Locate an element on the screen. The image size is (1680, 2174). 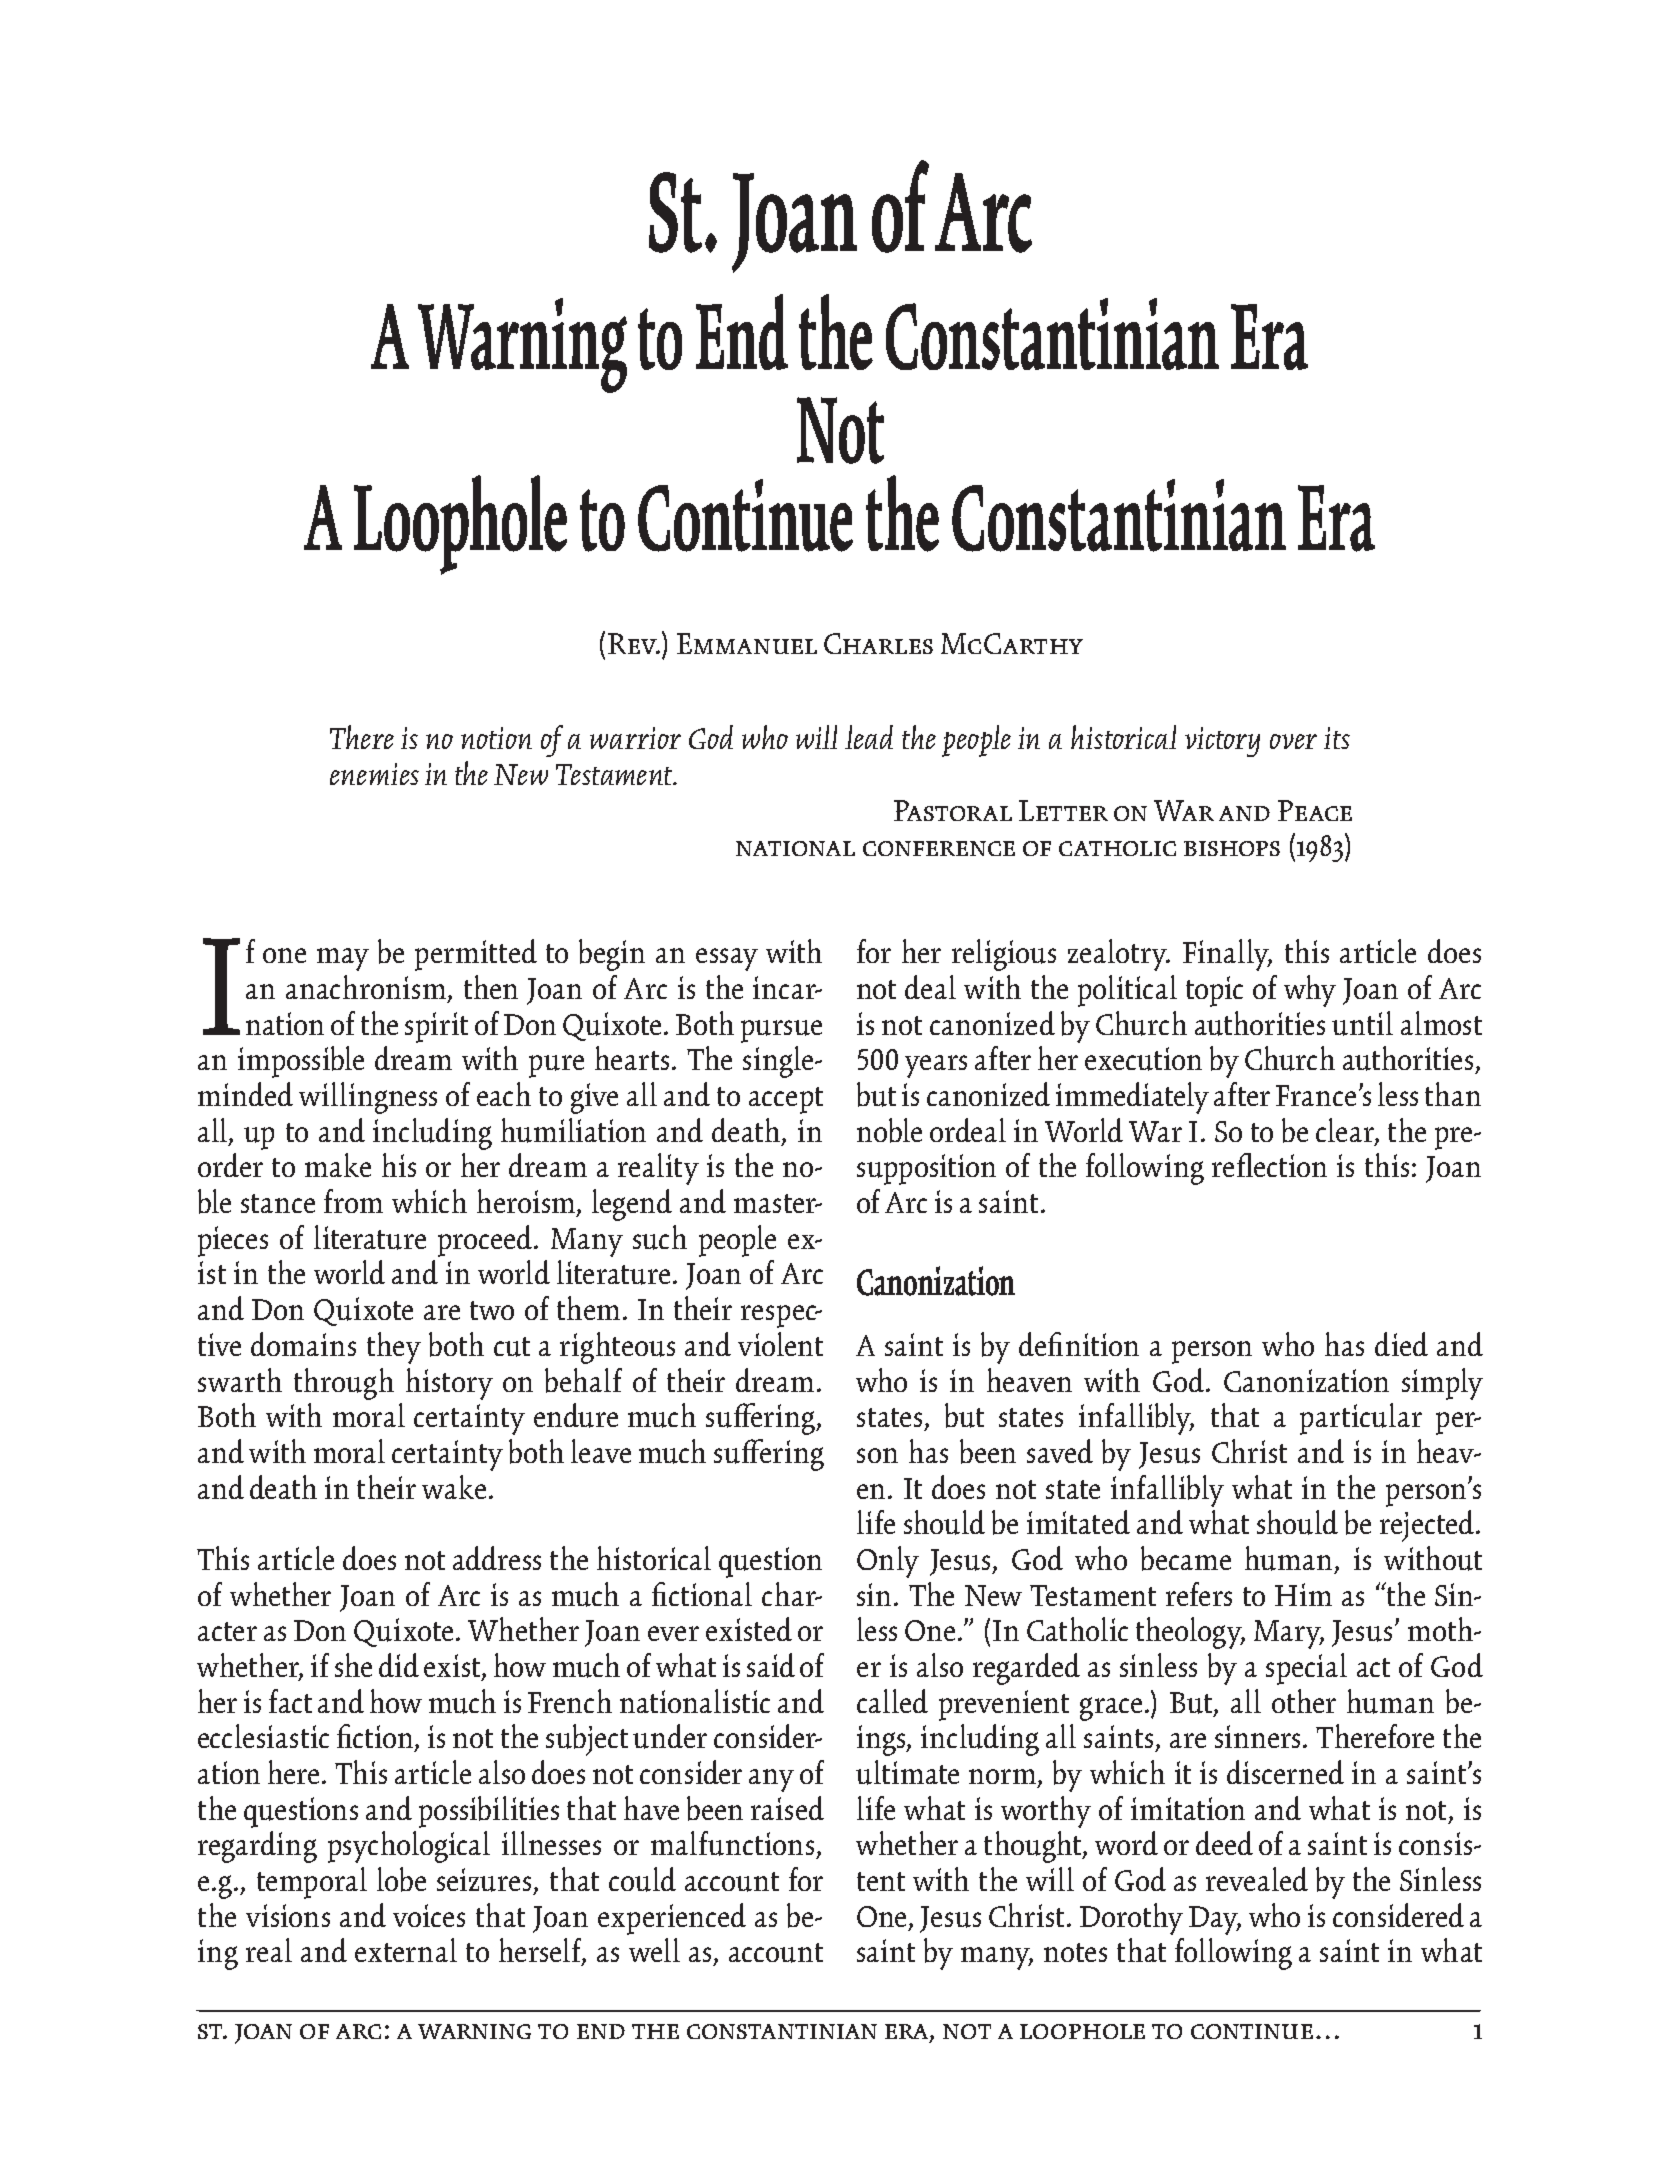
did is located at coordinates (399, 1665).
